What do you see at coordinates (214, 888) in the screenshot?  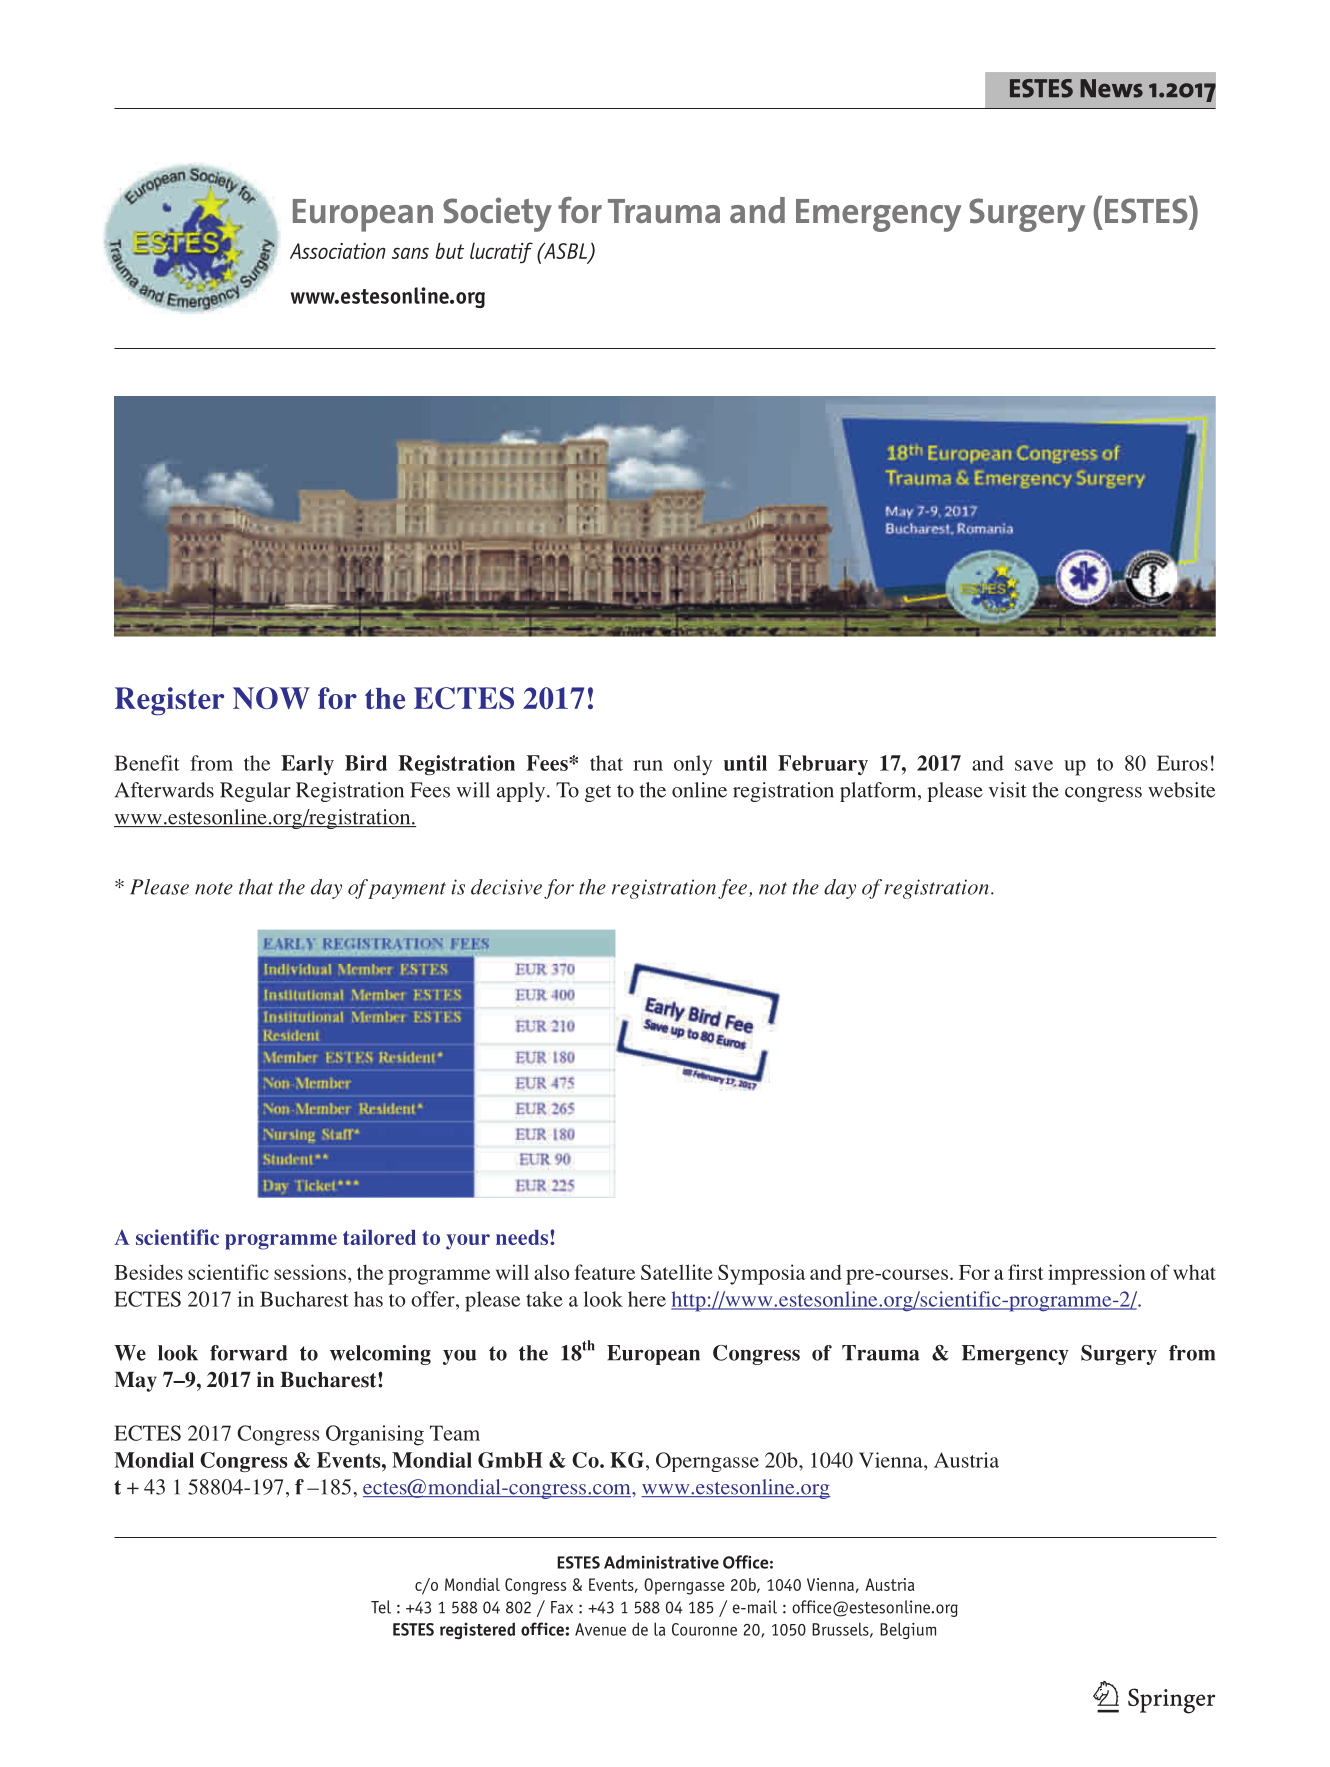 I see `note` at bounding box center [214, 888].
